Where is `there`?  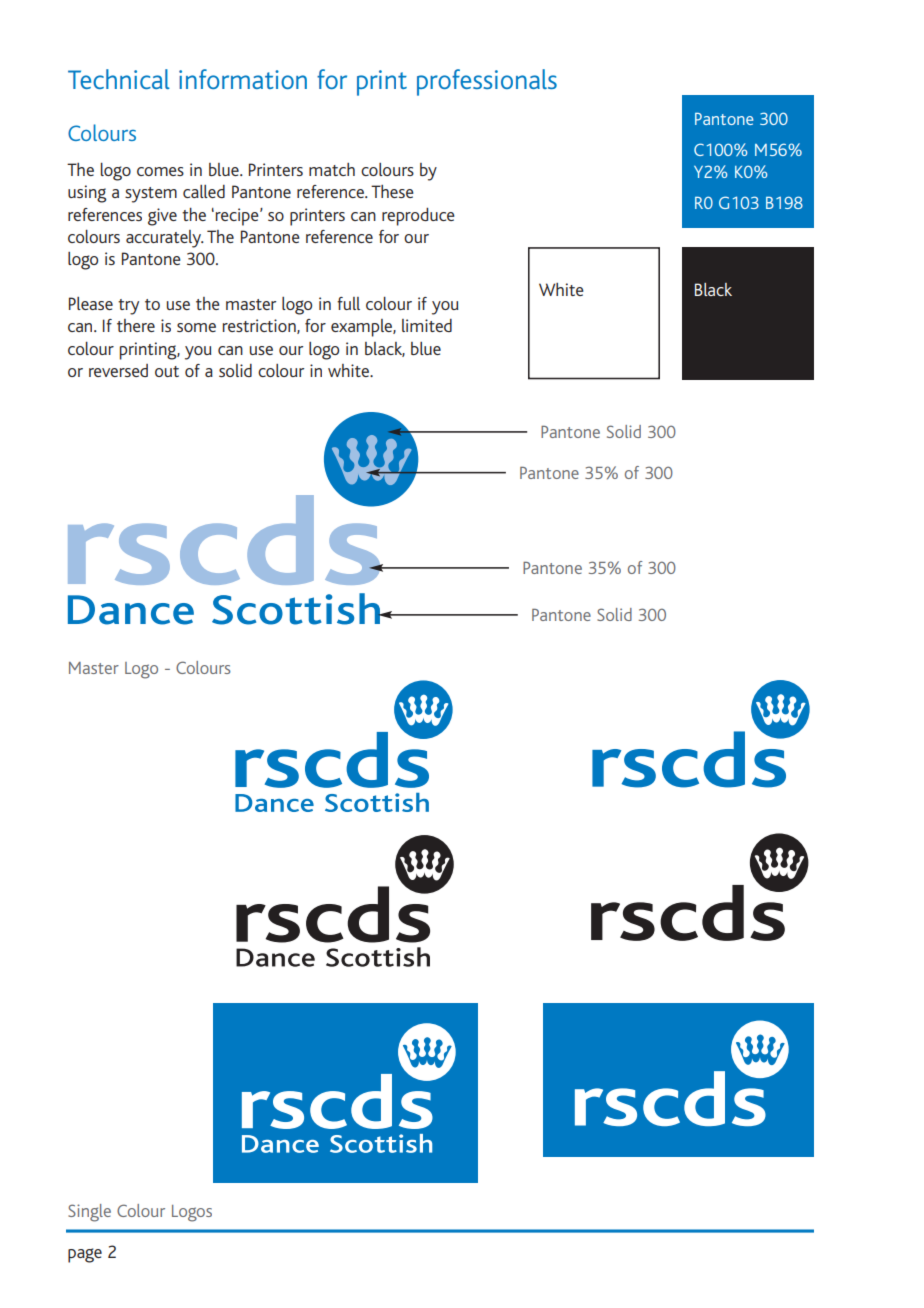
there is located at coordinates (136, 325).
